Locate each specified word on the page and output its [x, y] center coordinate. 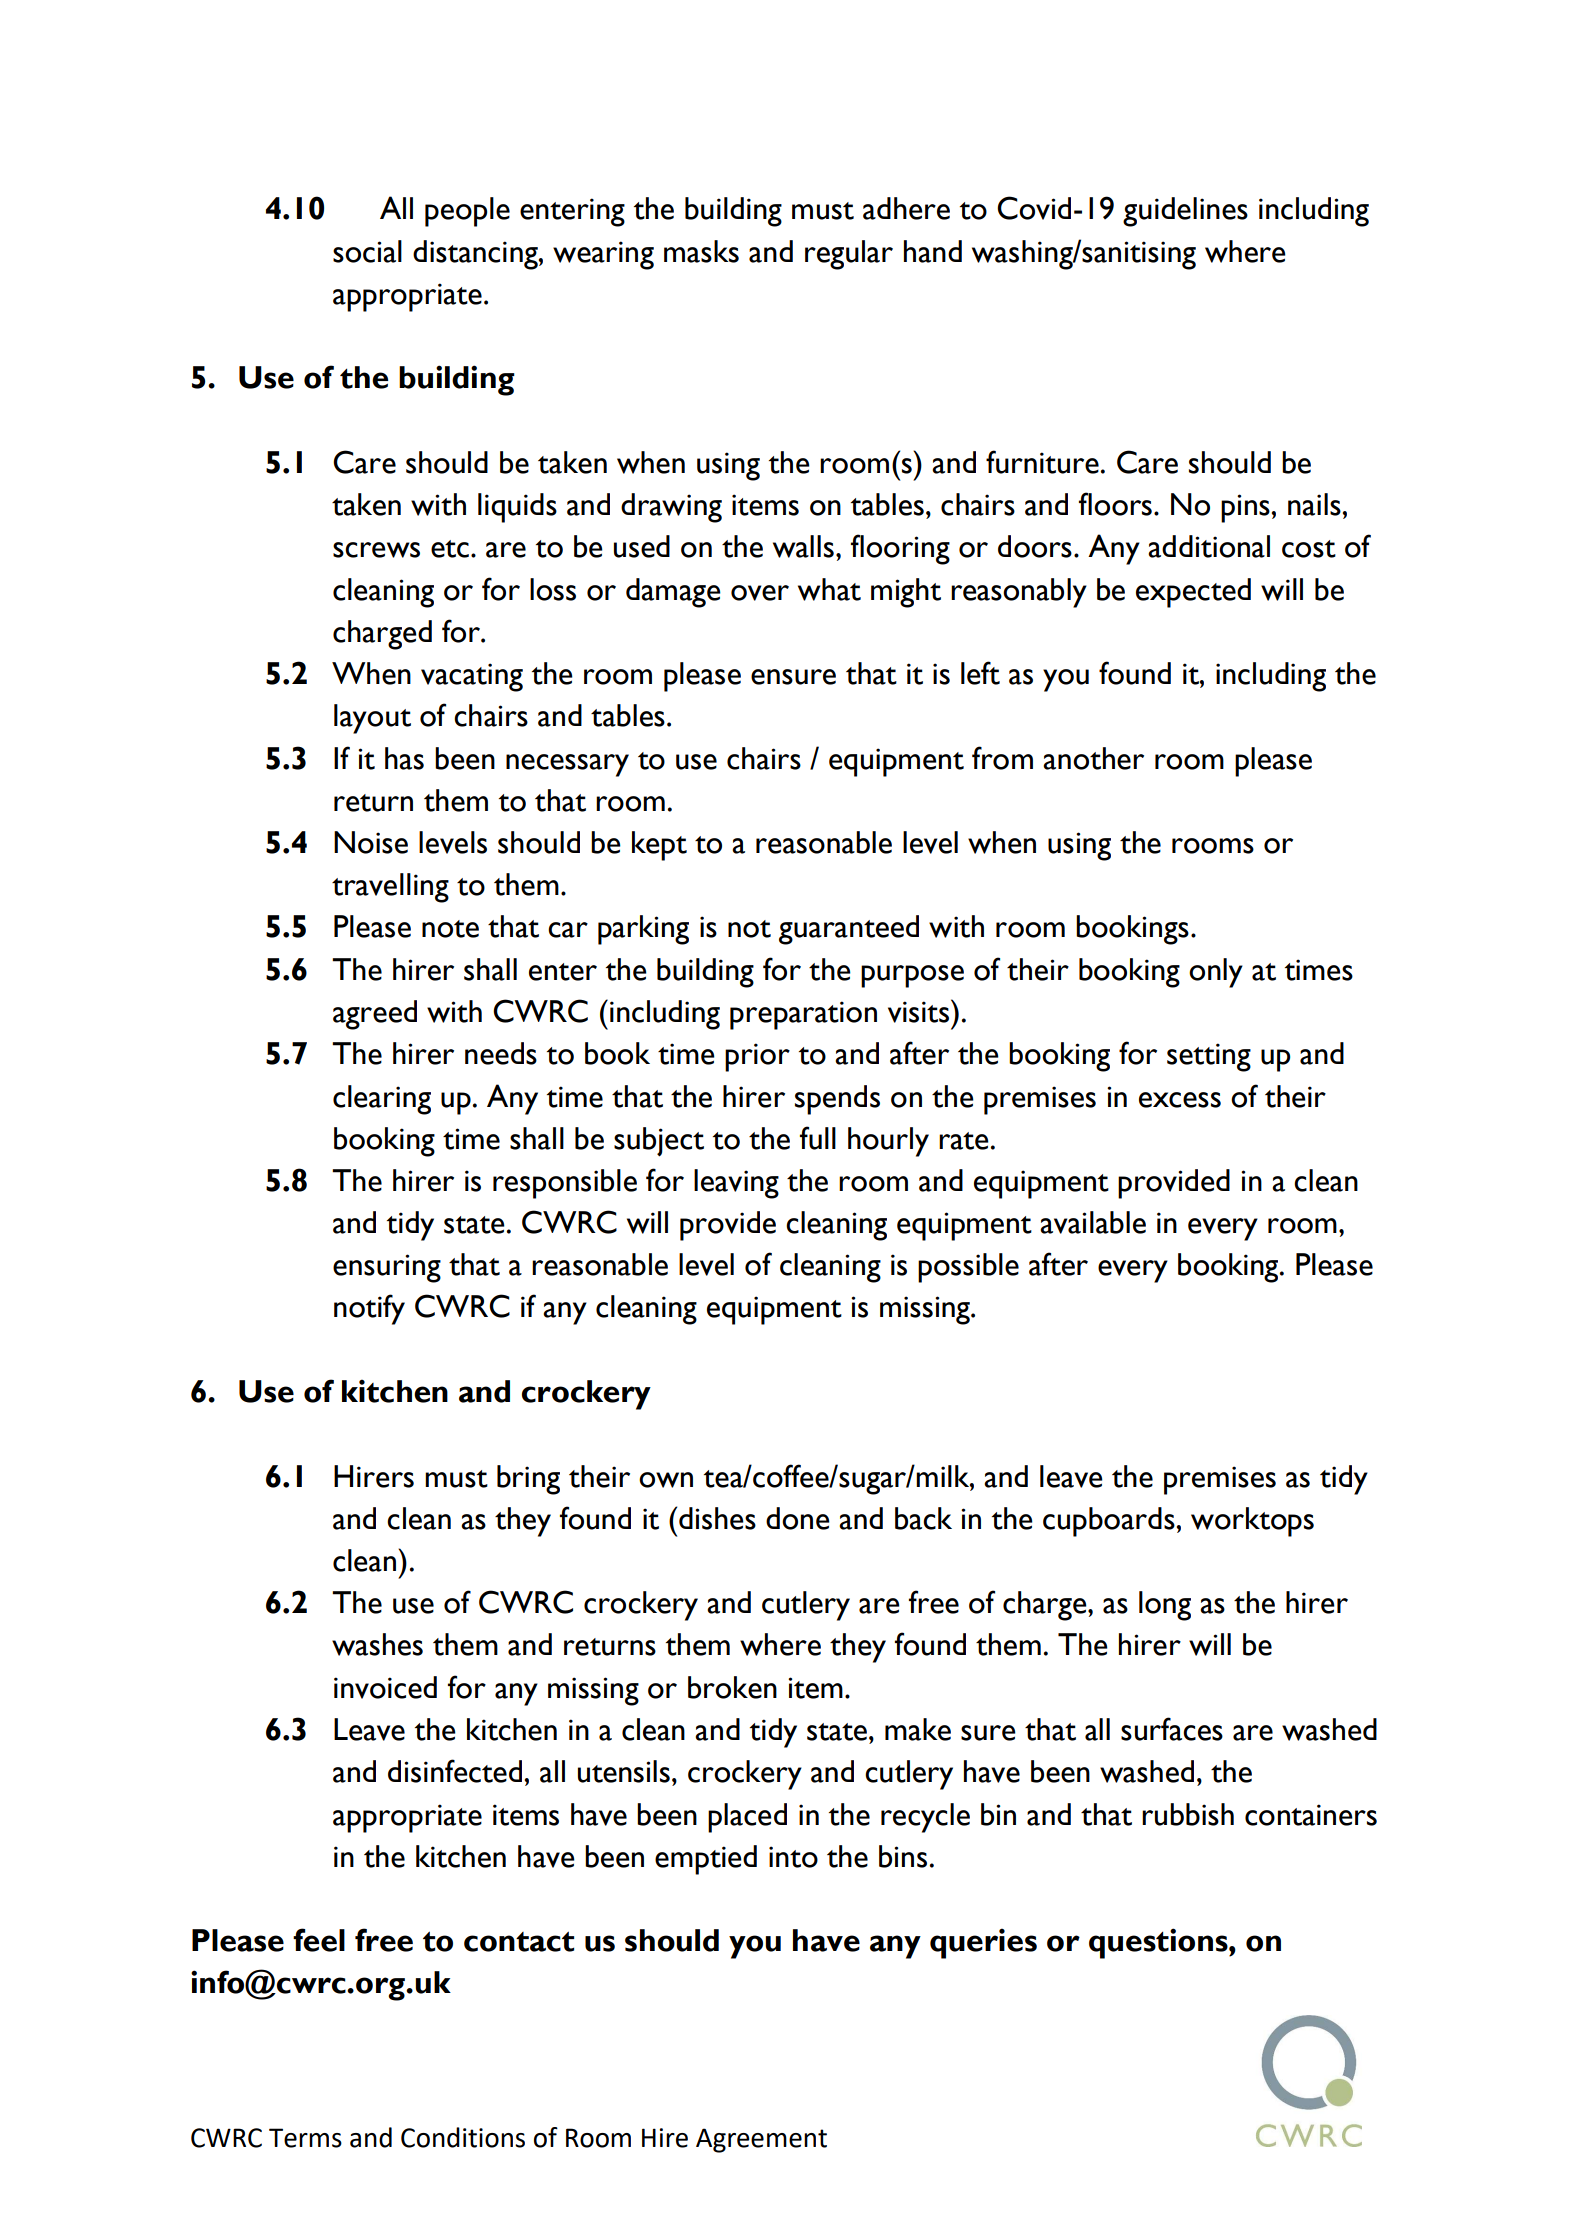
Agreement [761, 2140]
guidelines [1185, 212]
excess [1180, 1100]
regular [849, 255]
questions [1159, 1943]
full [818, 1138]
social [367, 251]
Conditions [463, 2137]
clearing [382, 1100]
